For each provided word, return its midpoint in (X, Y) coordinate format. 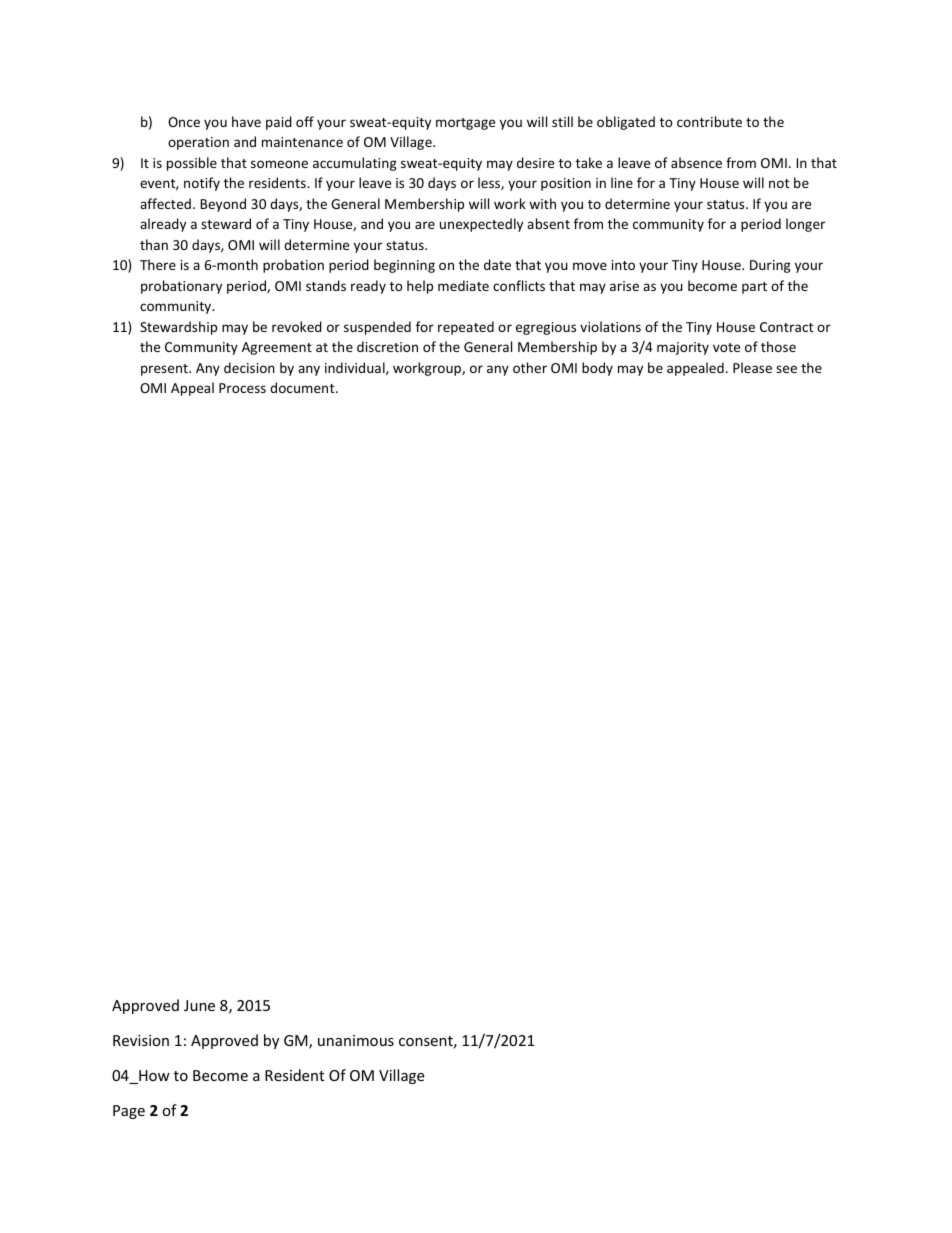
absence (696, 162)
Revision (141, 1040)
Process (242, 388)
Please (752, 367)
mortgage (465, 124)
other (530, 367)
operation (198, 143)
